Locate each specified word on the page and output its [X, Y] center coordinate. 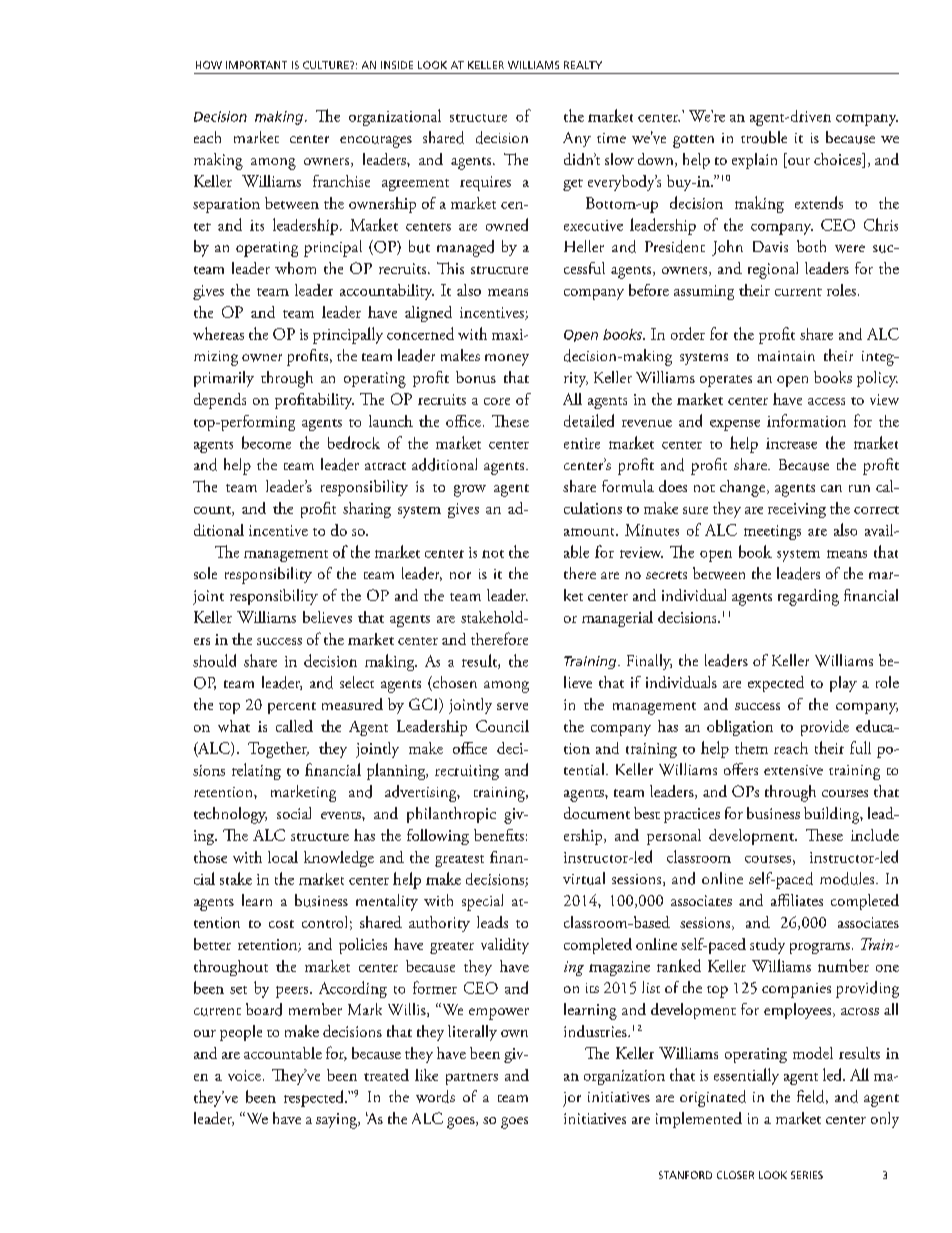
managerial [617, 619]
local [283, 857]
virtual [584, 878]
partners [472, 1079]
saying [337, 1121]
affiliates [797, 900]
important [256, 65]
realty [583, 65]
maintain [786, 356]
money [507, 360]
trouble [764, 137]
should [214, 660]
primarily [224, 379]
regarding [808, 597]
